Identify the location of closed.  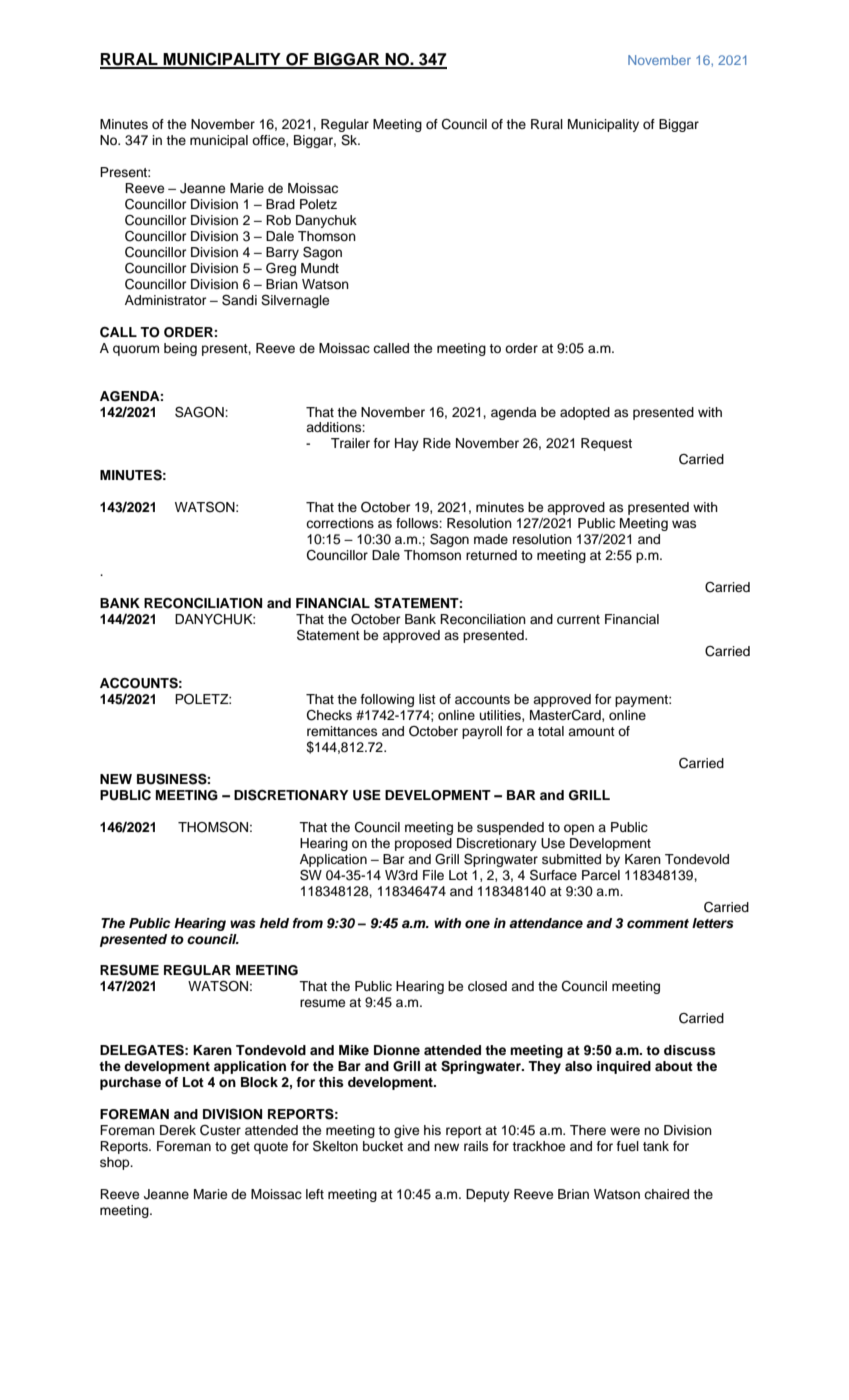
(487, 986).
